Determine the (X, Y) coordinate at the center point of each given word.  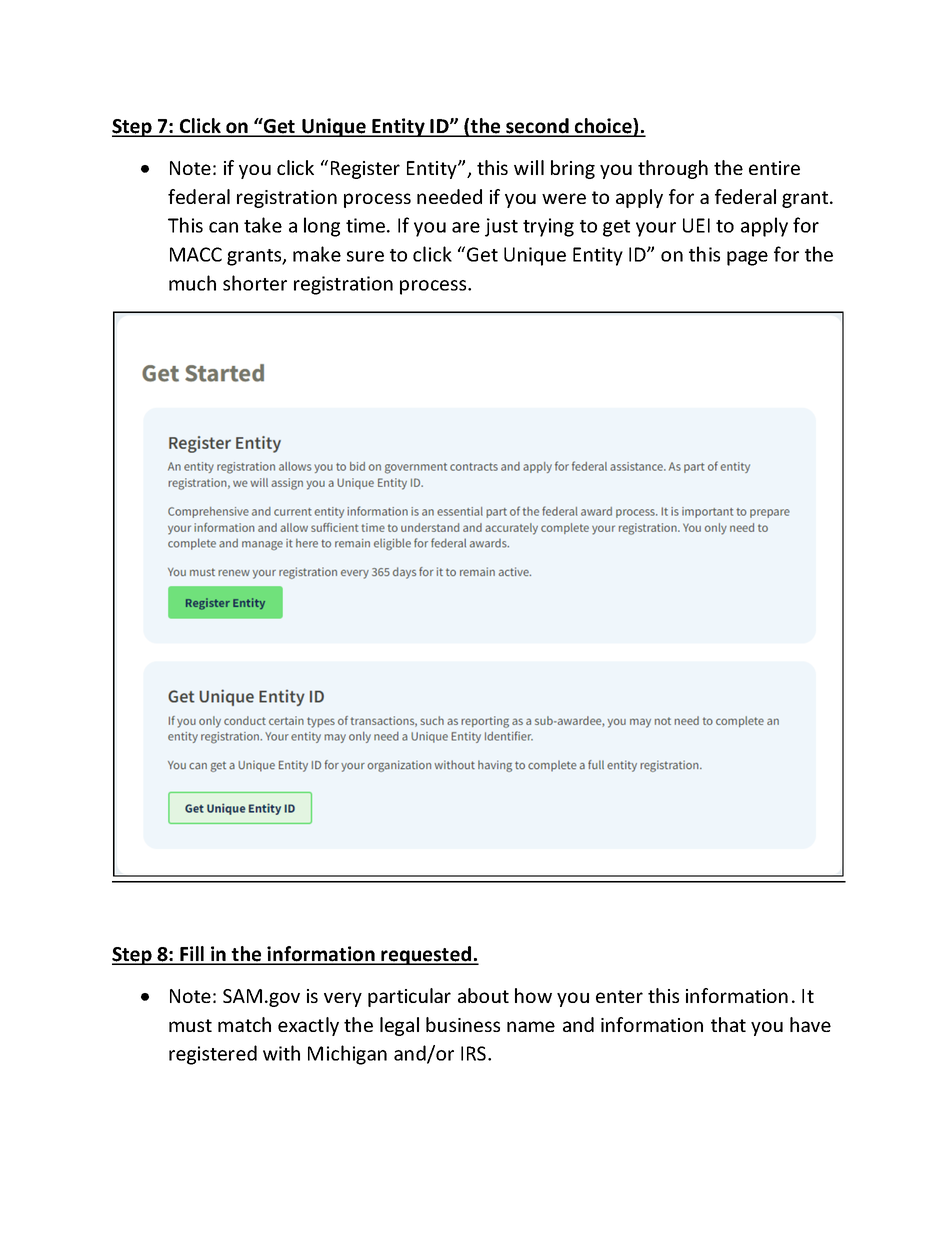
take (263, 225)
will (529, 167)
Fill (192, 955)
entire (774, 168)
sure (365, 256)
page (747, 258)
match (244, 1024)
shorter (255, 283)
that (728, 1024)
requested (426, 955)
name (531, 1026)
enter (619, 996)
